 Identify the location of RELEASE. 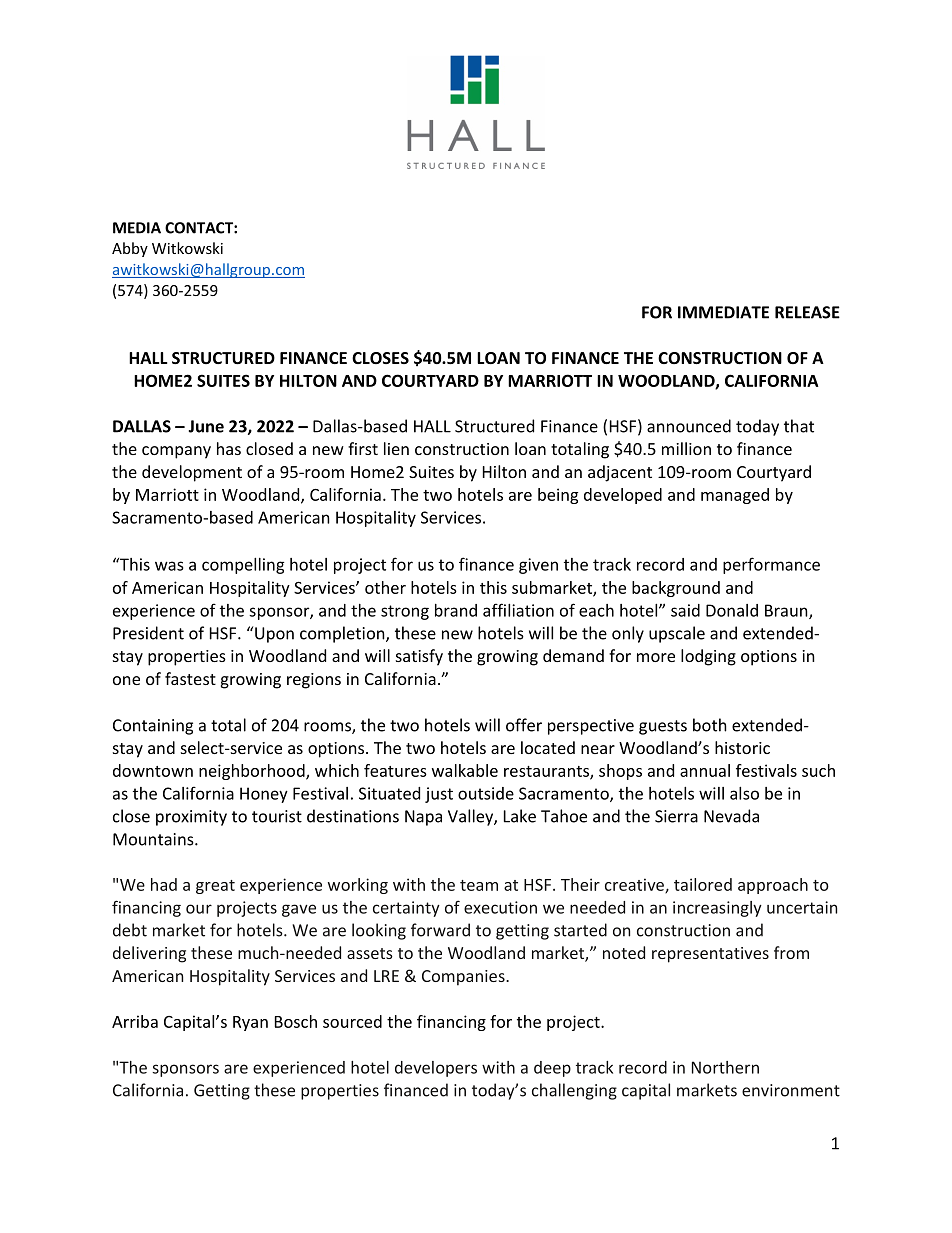
(807, 312).
